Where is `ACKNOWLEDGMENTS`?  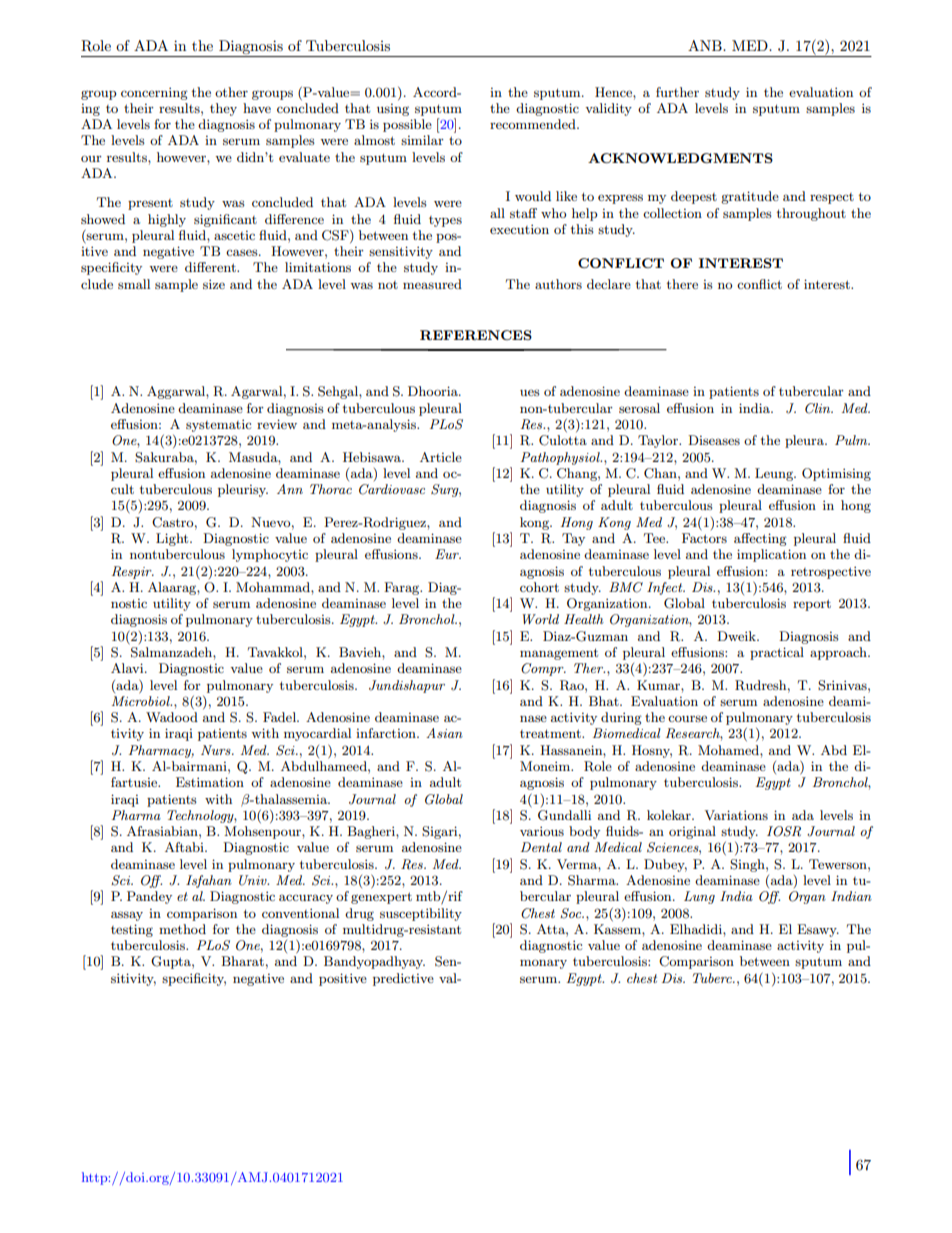
ACKNOWLEDGMENTS is located at coordinates (680, 158).
